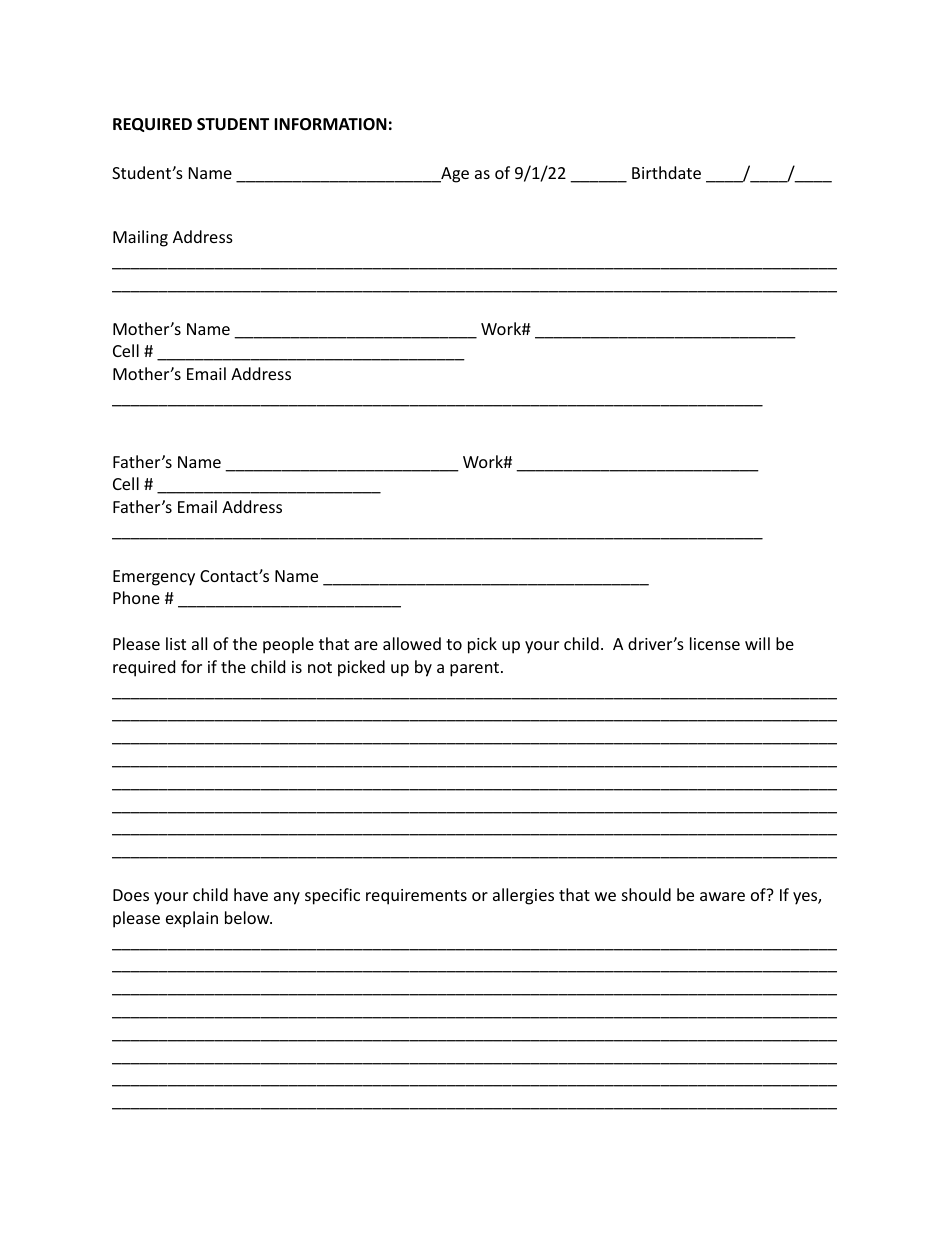  What do you see at coordinates (757, 643) in the screenshot?
I see `will` at bounding box center [757, 643].
